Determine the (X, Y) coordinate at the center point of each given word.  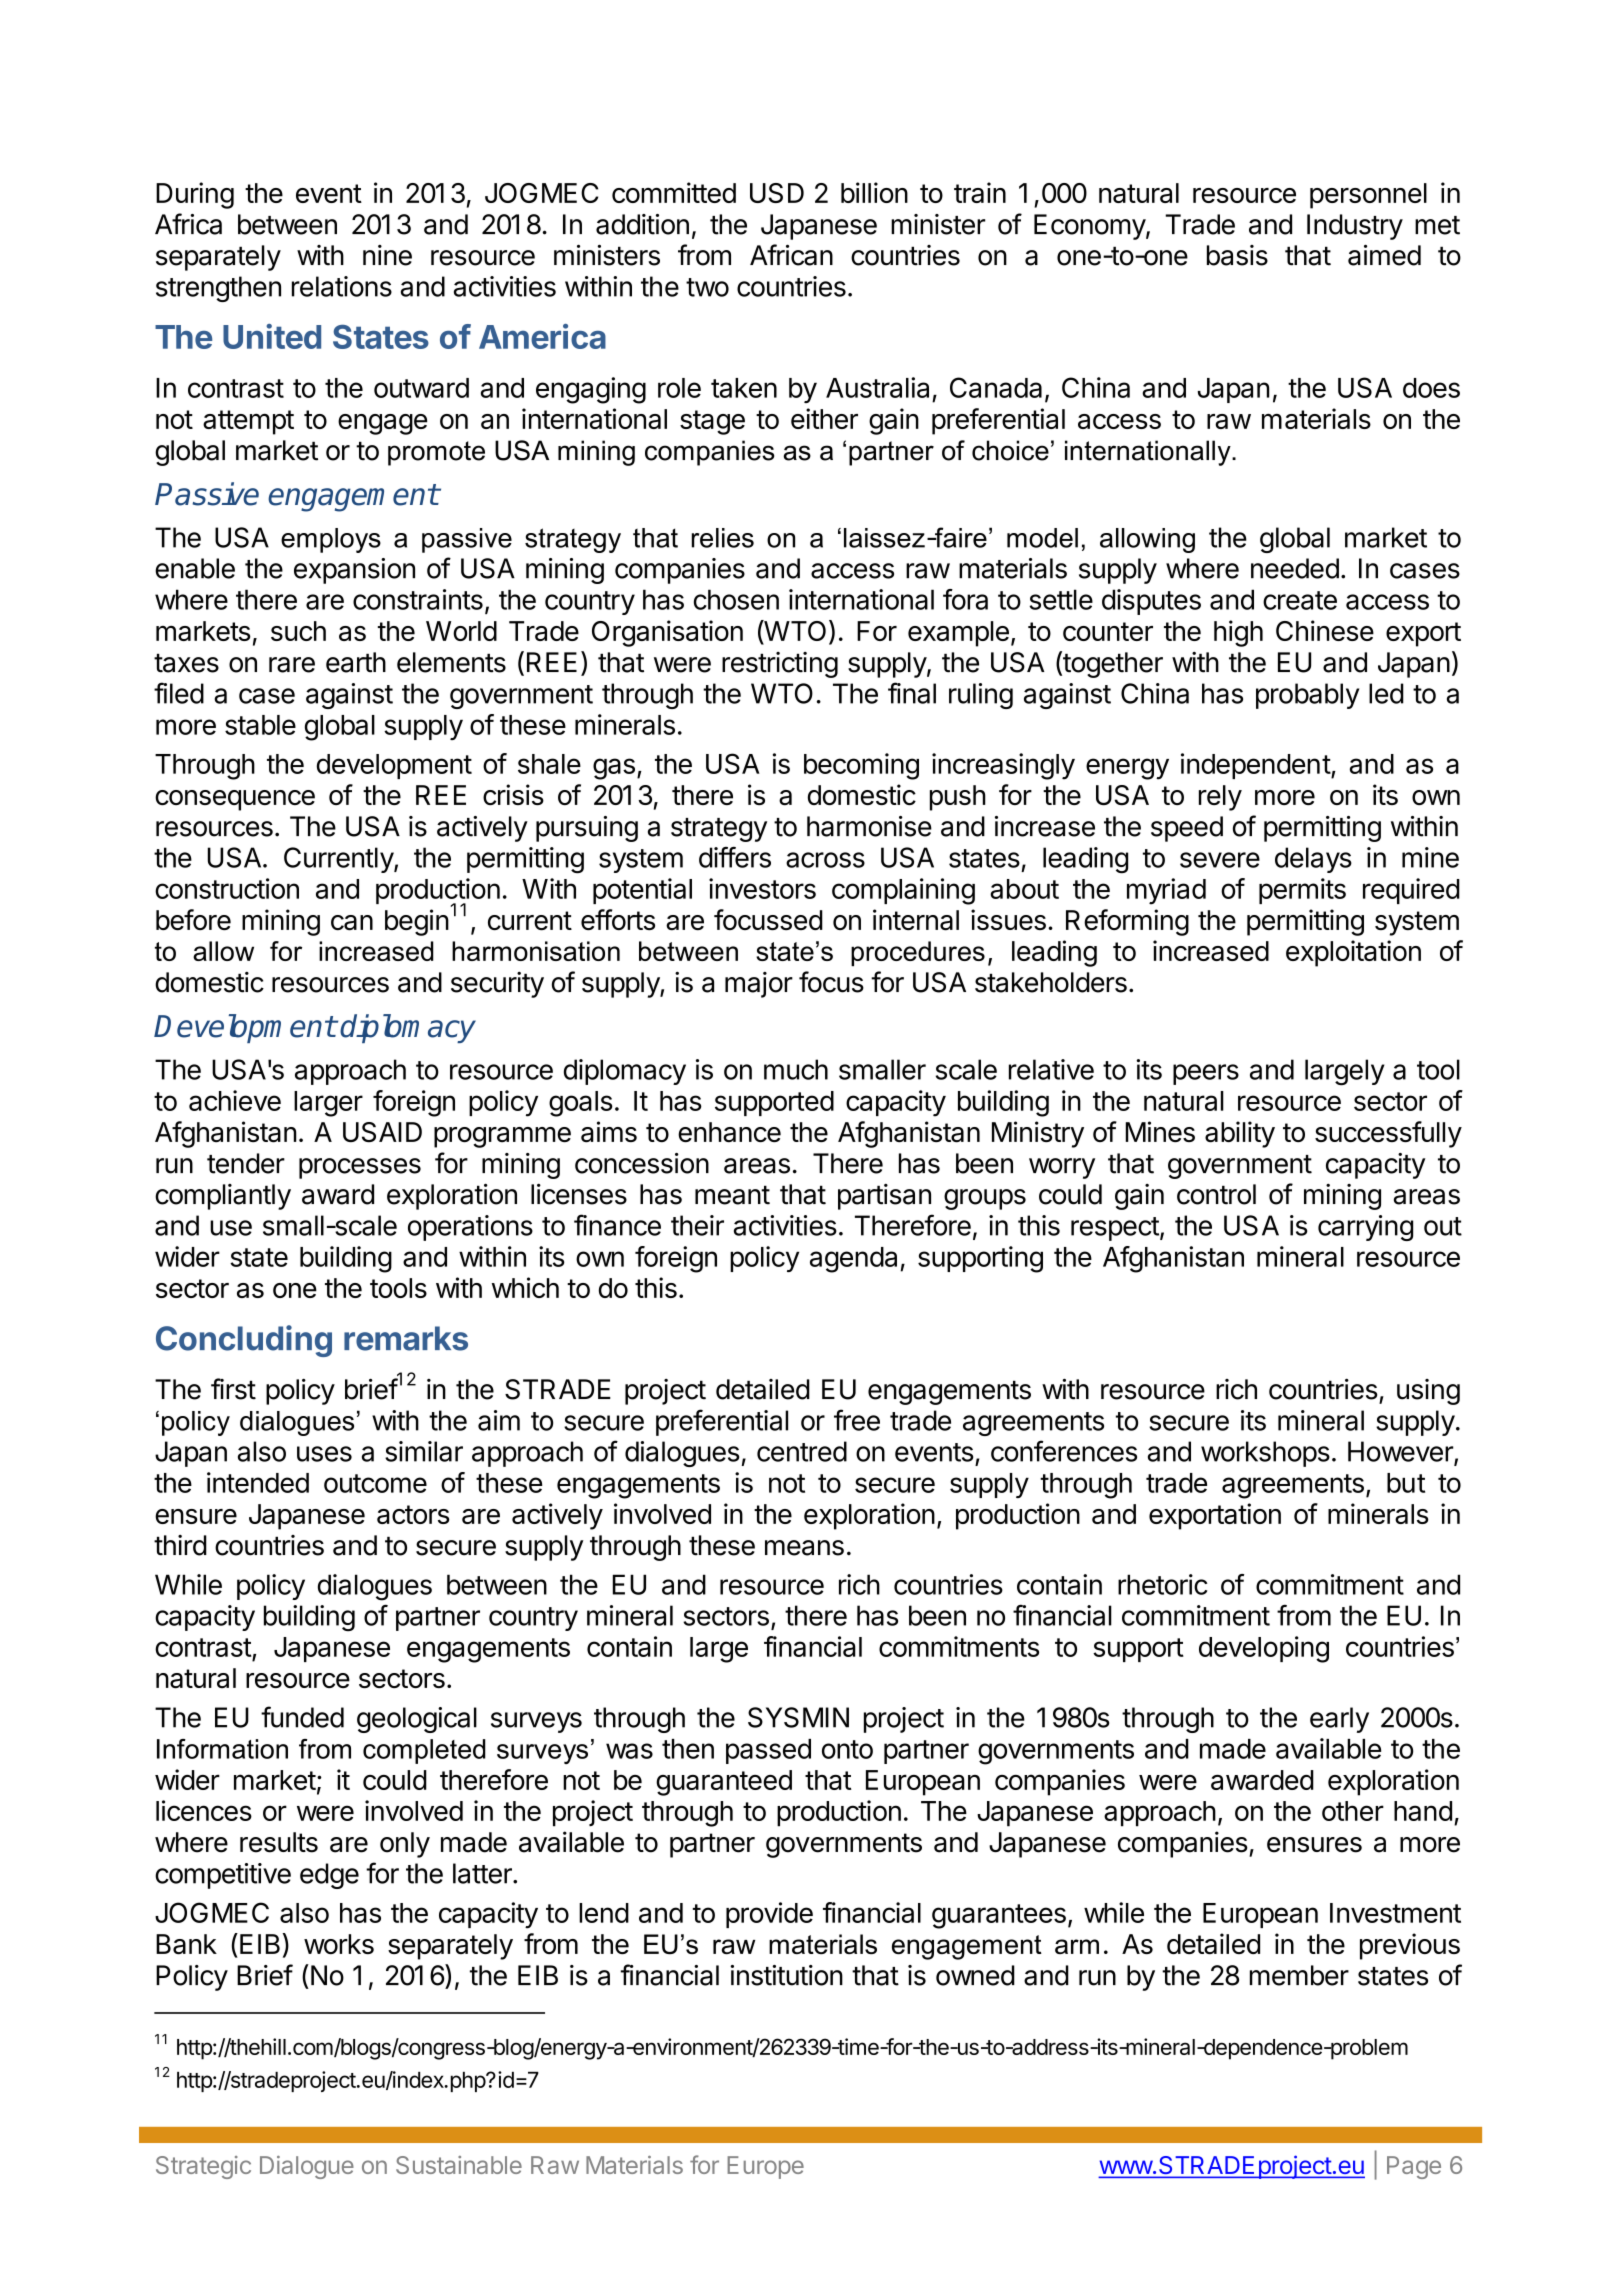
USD (777, 193)
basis (1237, 255)
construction (227, 888)
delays (1313, 860)
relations (342, 286)
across (825, 860)
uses (324, 1454)
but (1406, 1483)
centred (802, 1451)
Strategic (203, 2167)
